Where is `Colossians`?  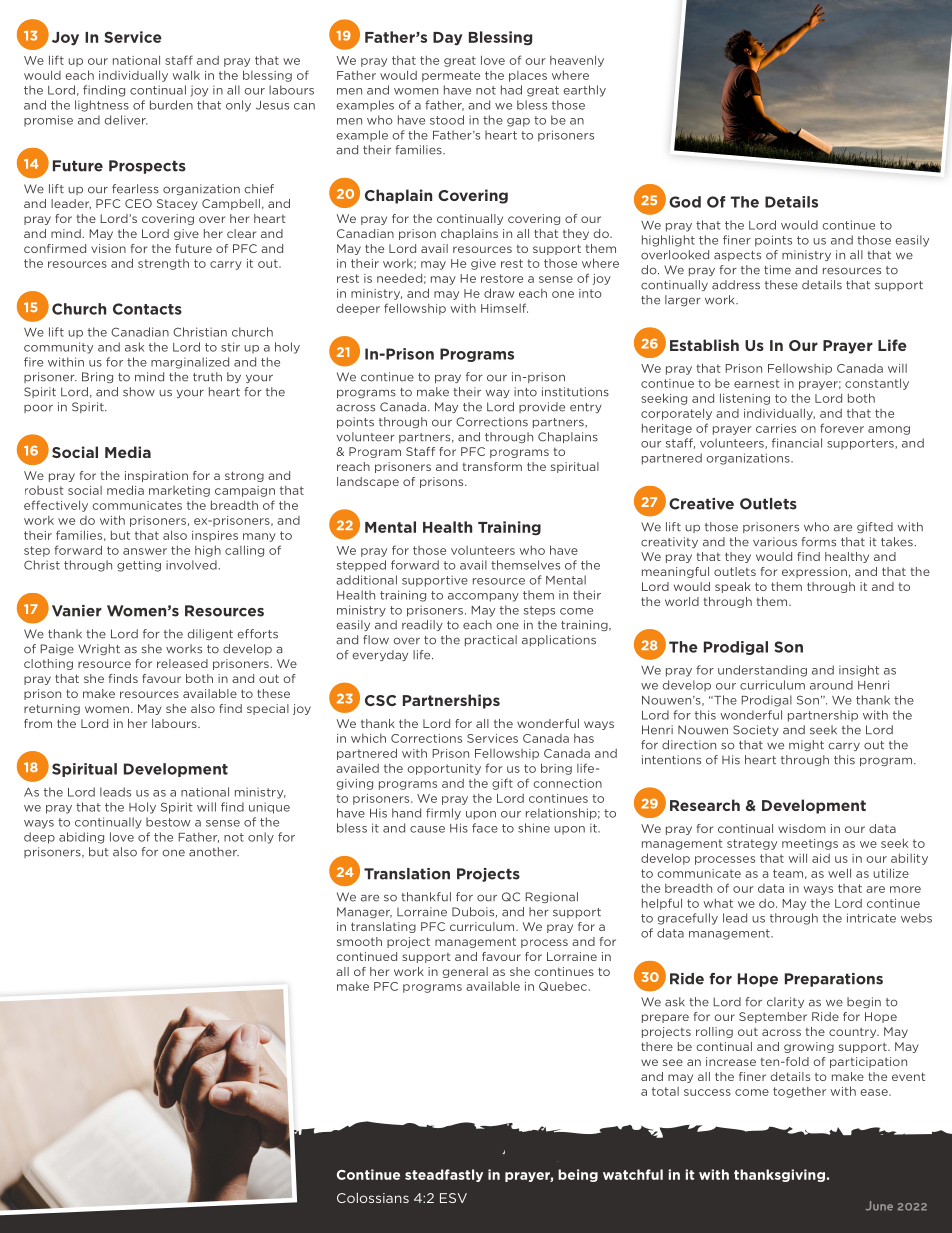 Colossians is located at coordinates (373, 1198).
